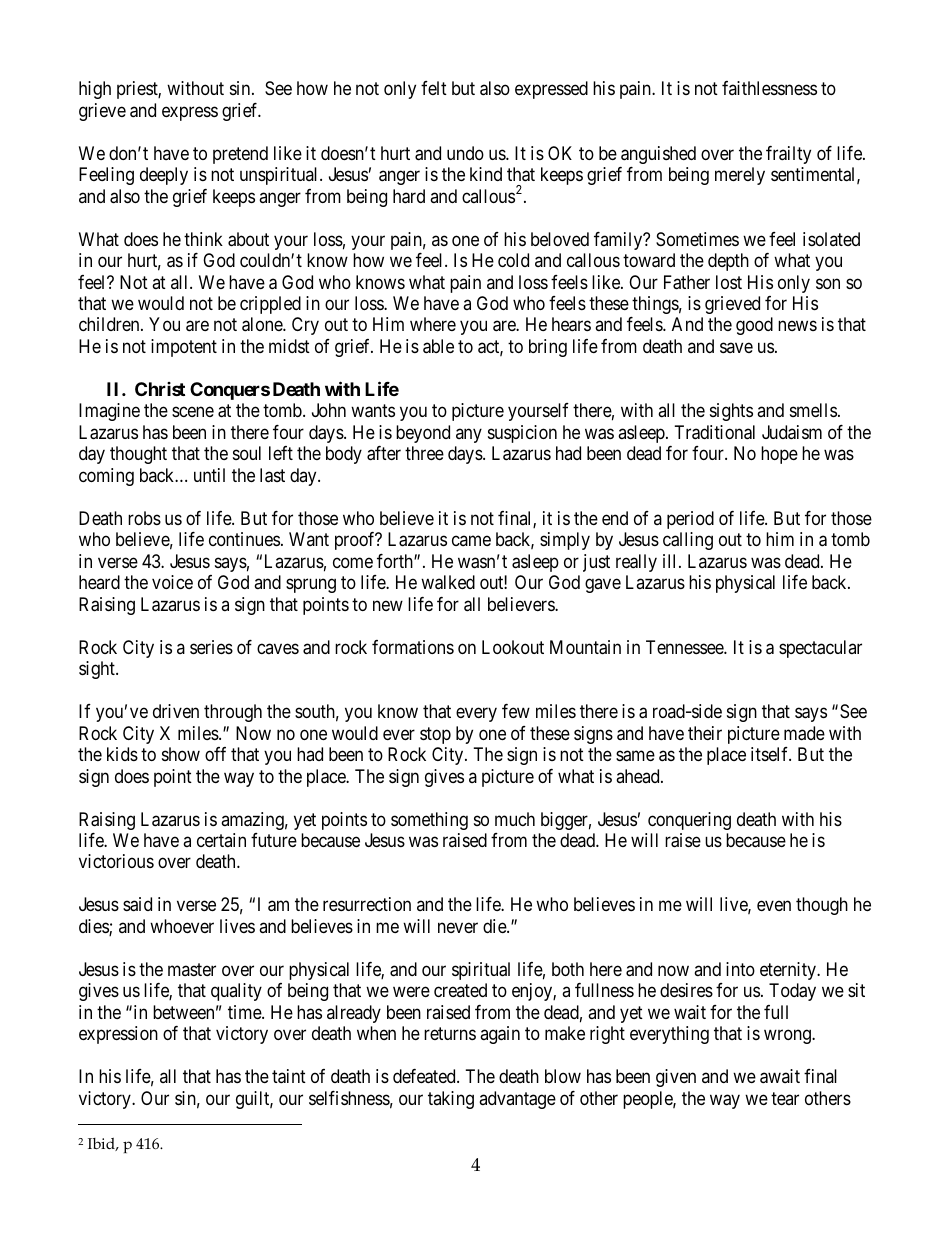  Describe the element at coordinates (820, 649) in the image. I see `spectacular` at that location.
